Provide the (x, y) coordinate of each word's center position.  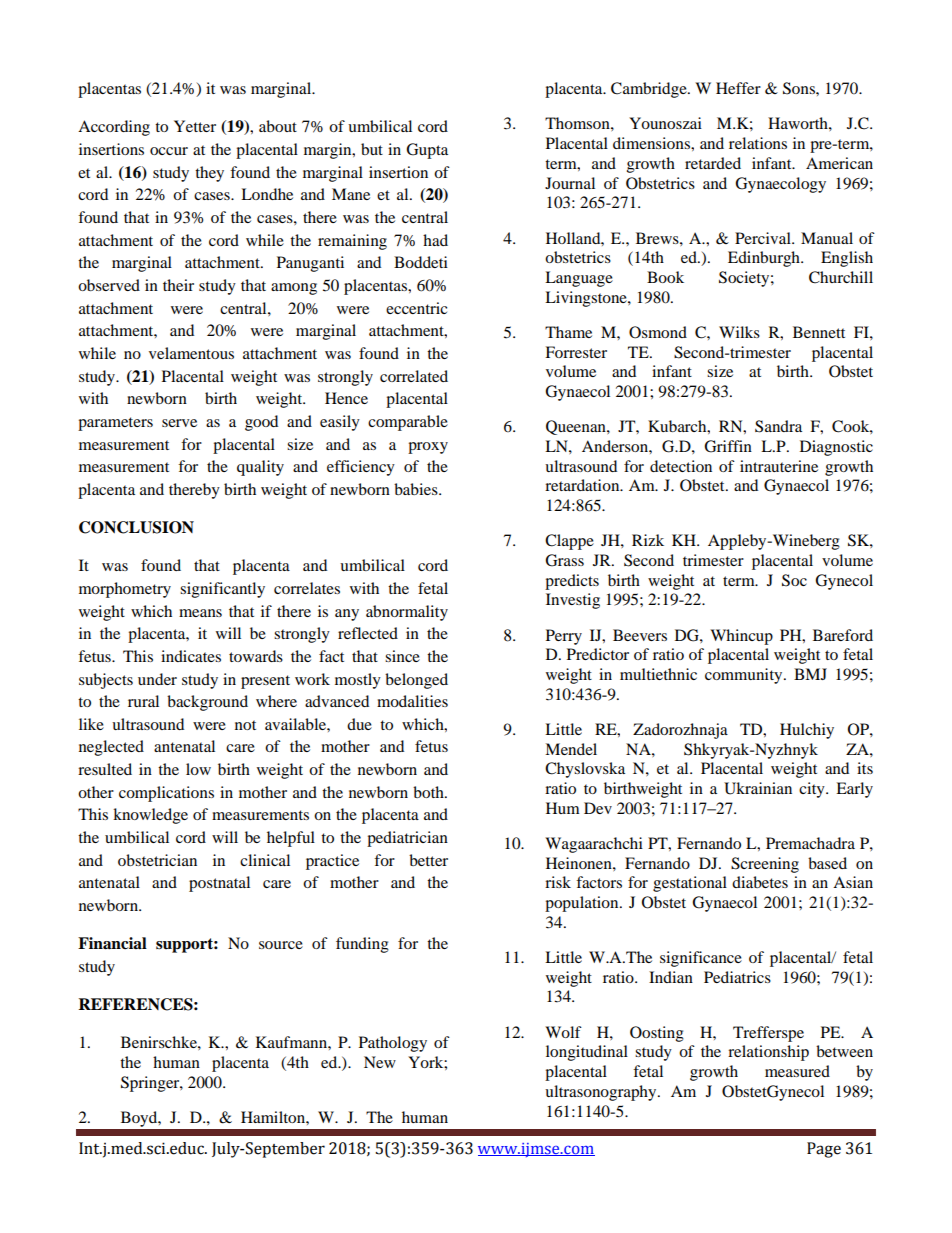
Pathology (393, 1044)
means (200, 613)
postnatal (219, 884)
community (745, 676)
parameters (115, 424)
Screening (765, 865)
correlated (414, 376)
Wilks (739, 332)
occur (169, 151)
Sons (800, 88)
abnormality (407, 613)
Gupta (427, 151)
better (428, 860)
